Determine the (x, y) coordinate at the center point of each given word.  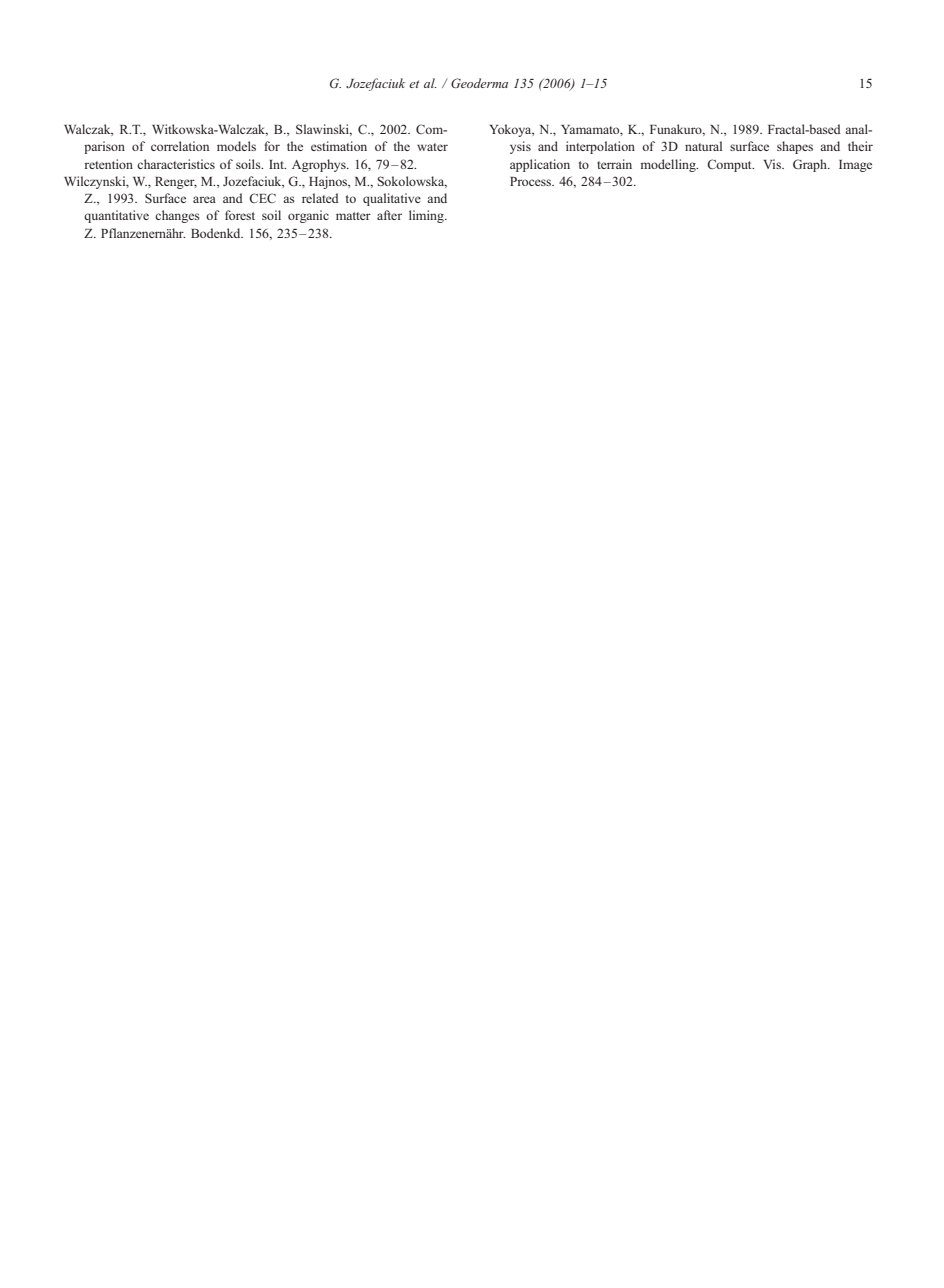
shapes (795, 147)
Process (532, 181)
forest (240, 215)
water (432, 147)
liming (427, 216)
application (540, 165)
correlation (180, 146)
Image (855, 166)
